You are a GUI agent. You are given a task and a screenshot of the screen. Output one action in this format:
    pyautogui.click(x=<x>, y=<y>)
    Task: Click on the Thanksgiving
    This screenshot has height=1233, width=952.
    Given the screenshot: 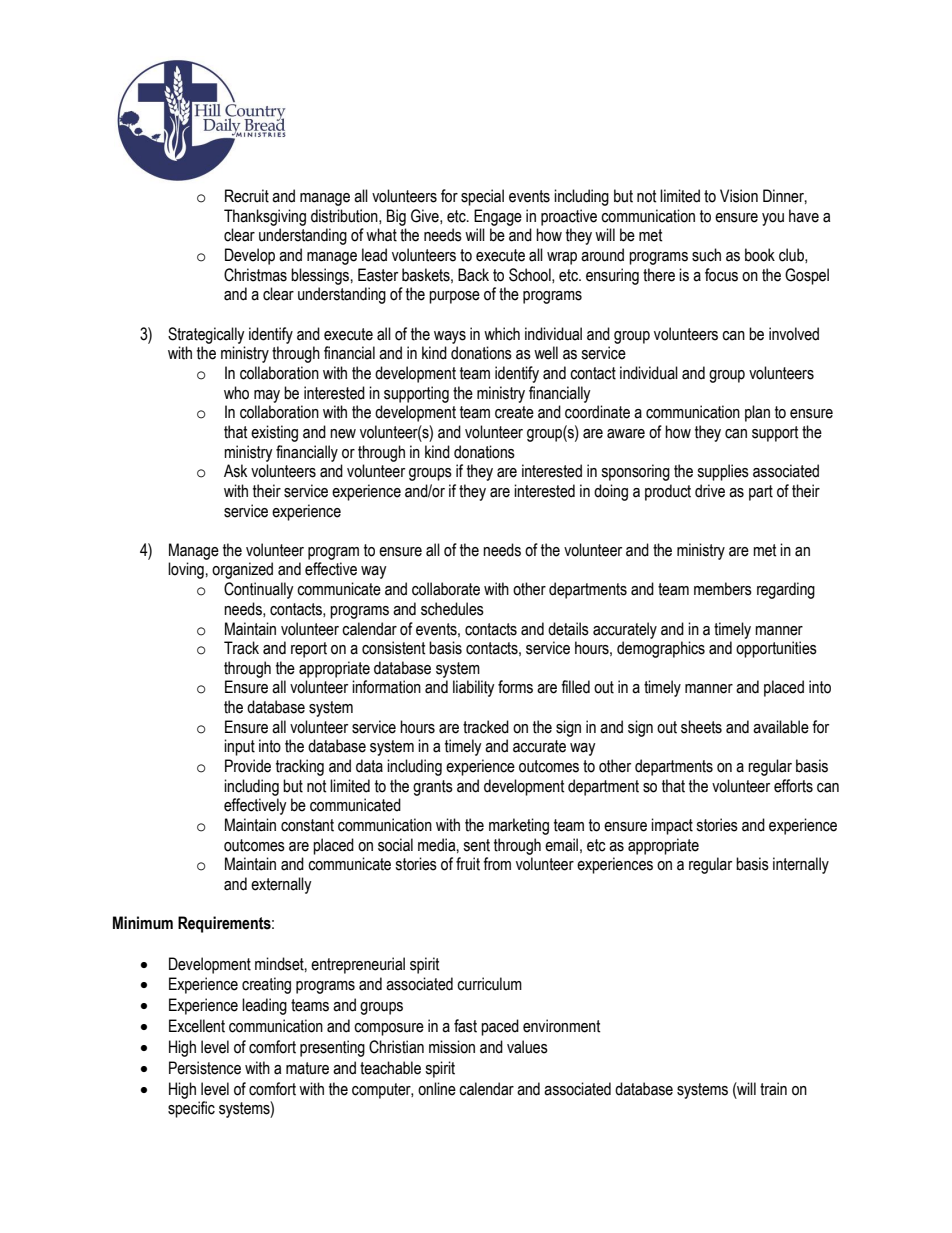 What is the action you would take?
    pyautogui.click(x=265, y=217)
